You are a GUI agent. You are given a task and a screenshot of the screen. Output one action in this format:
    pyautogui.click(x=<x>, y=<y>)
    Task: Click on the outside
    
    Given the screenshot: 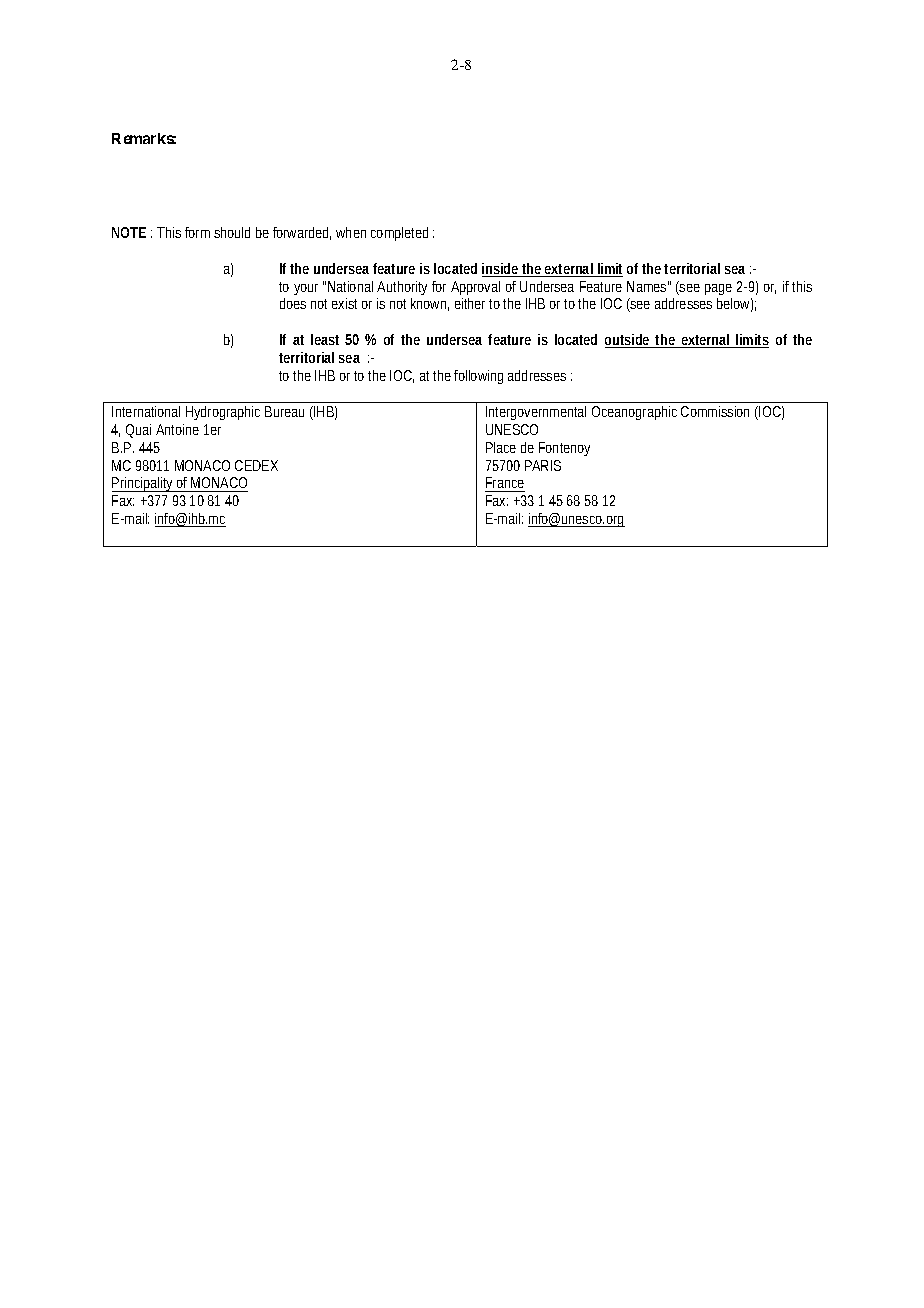 What is the action you would take?
    pyautogui.click(x=628, y=341)
